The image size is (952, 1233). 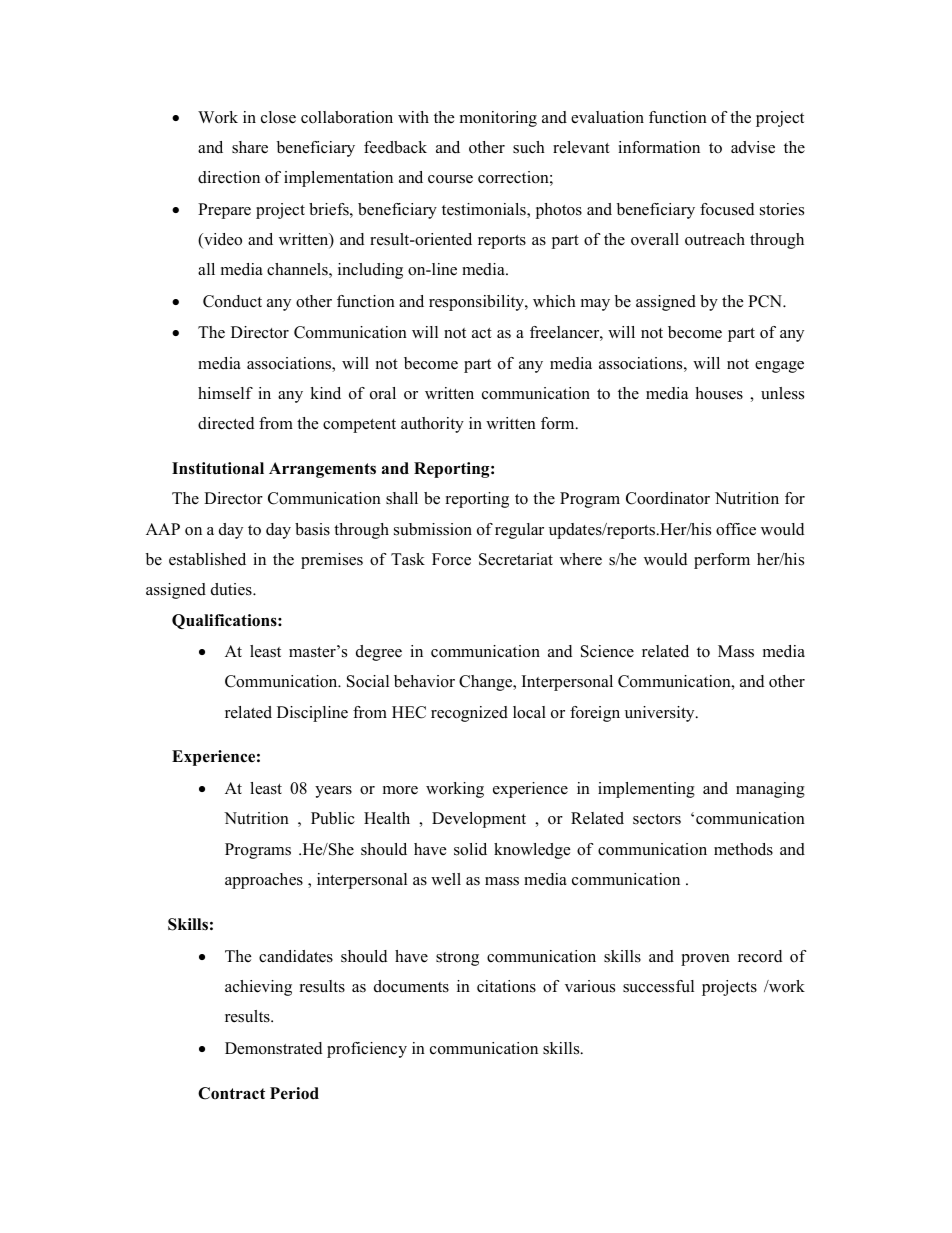 What do you see at coordinates (668, 498) in the page?
I see `Coordinator` at bounding box center [668, 498].
